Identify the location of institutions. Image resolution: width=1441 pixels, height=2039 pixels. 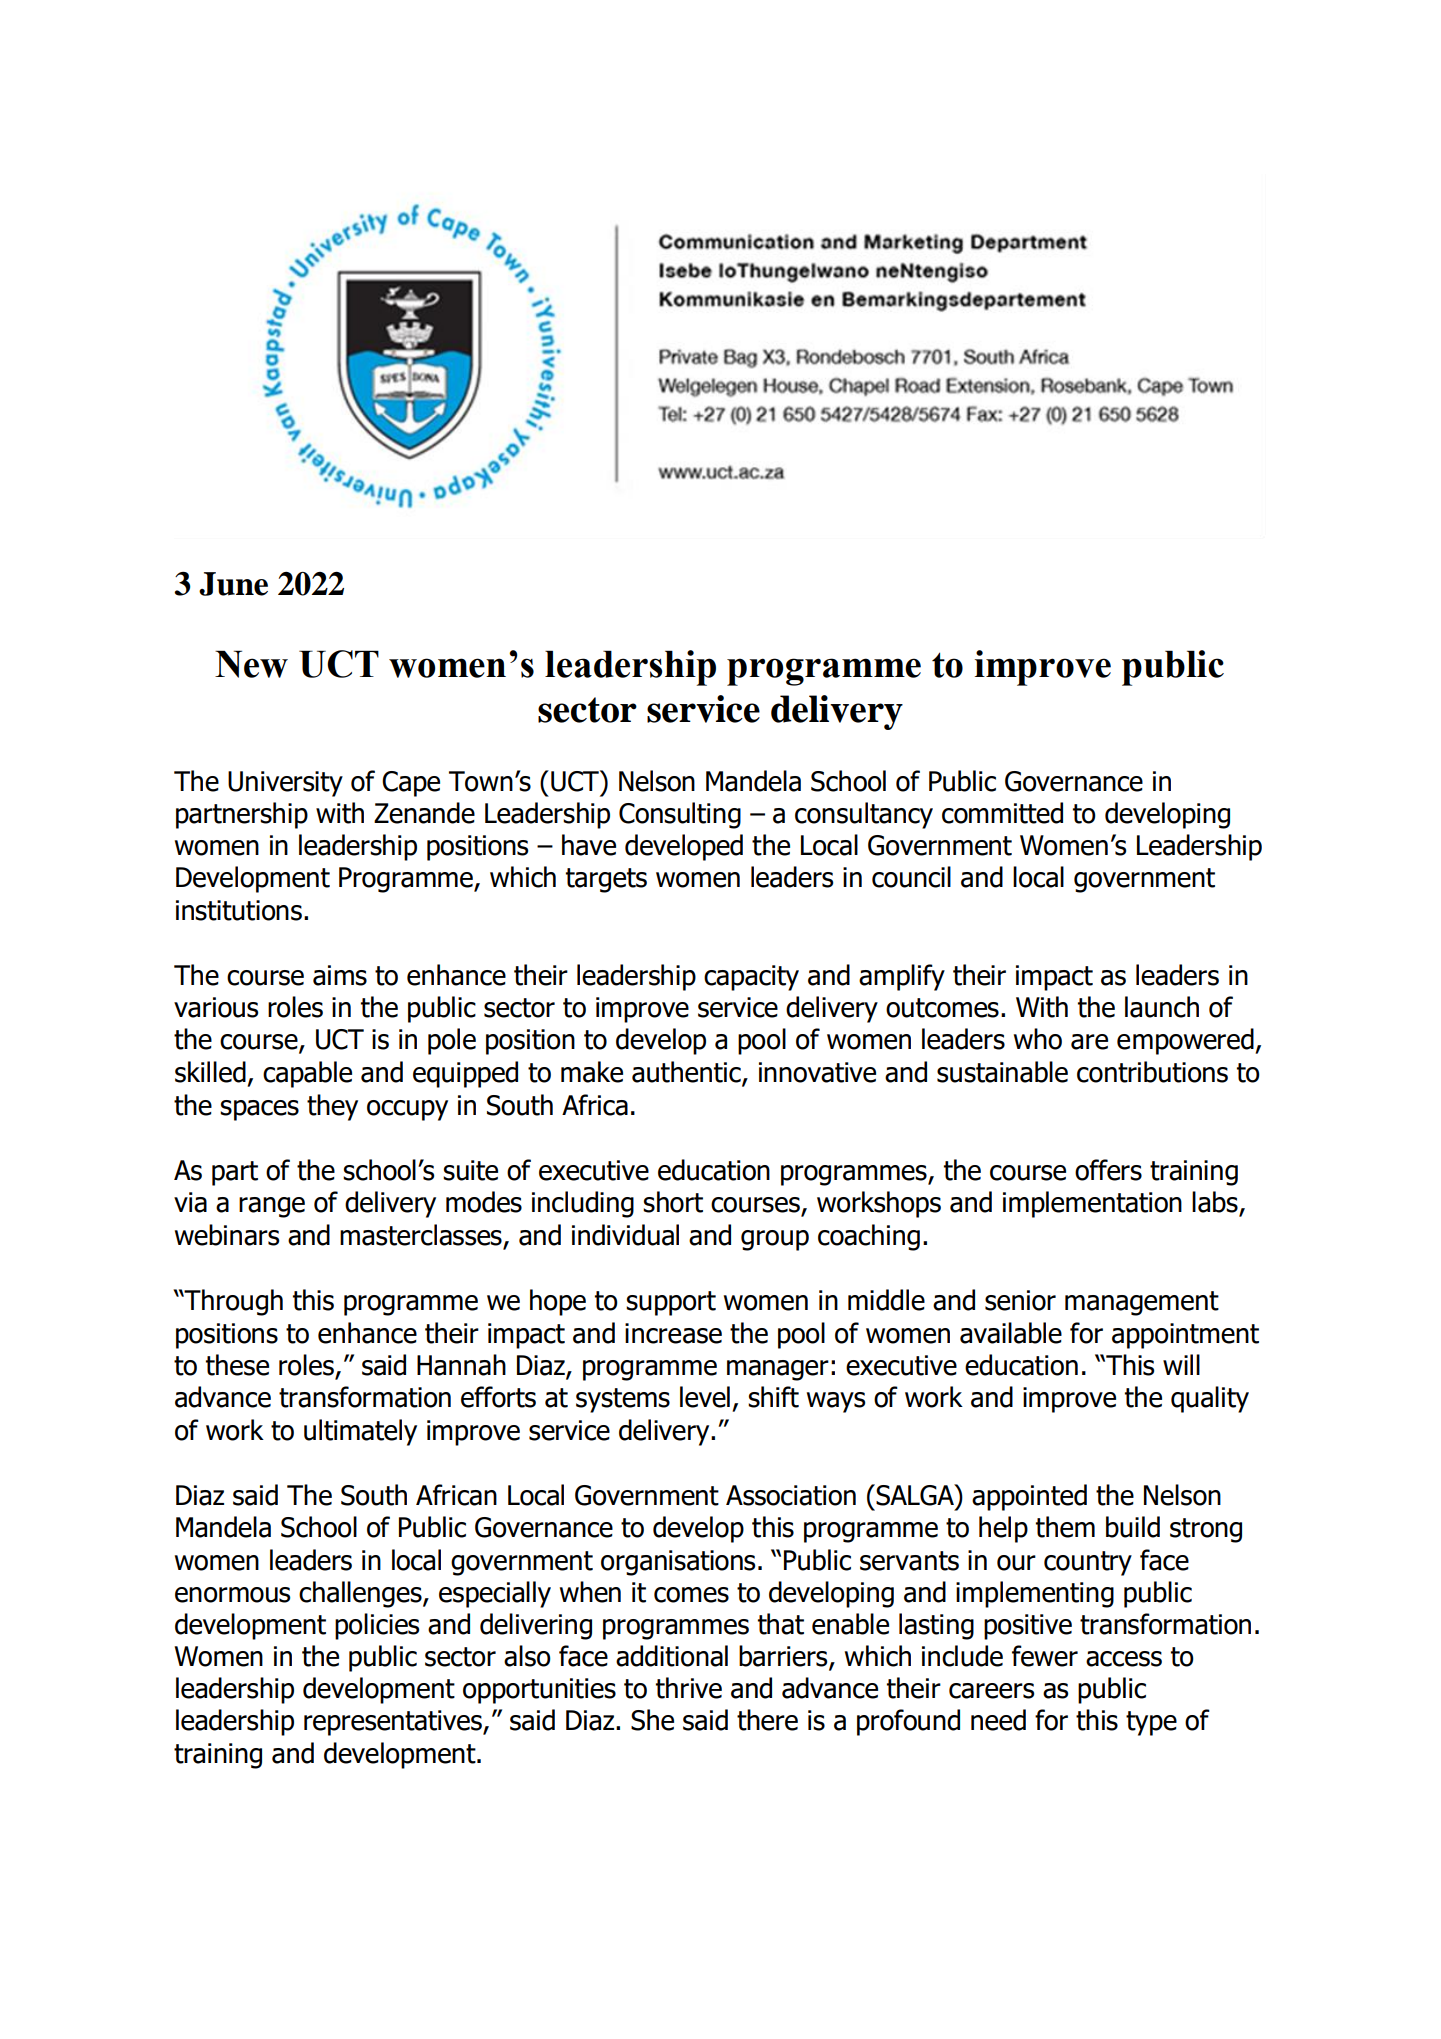
(239, 910).
